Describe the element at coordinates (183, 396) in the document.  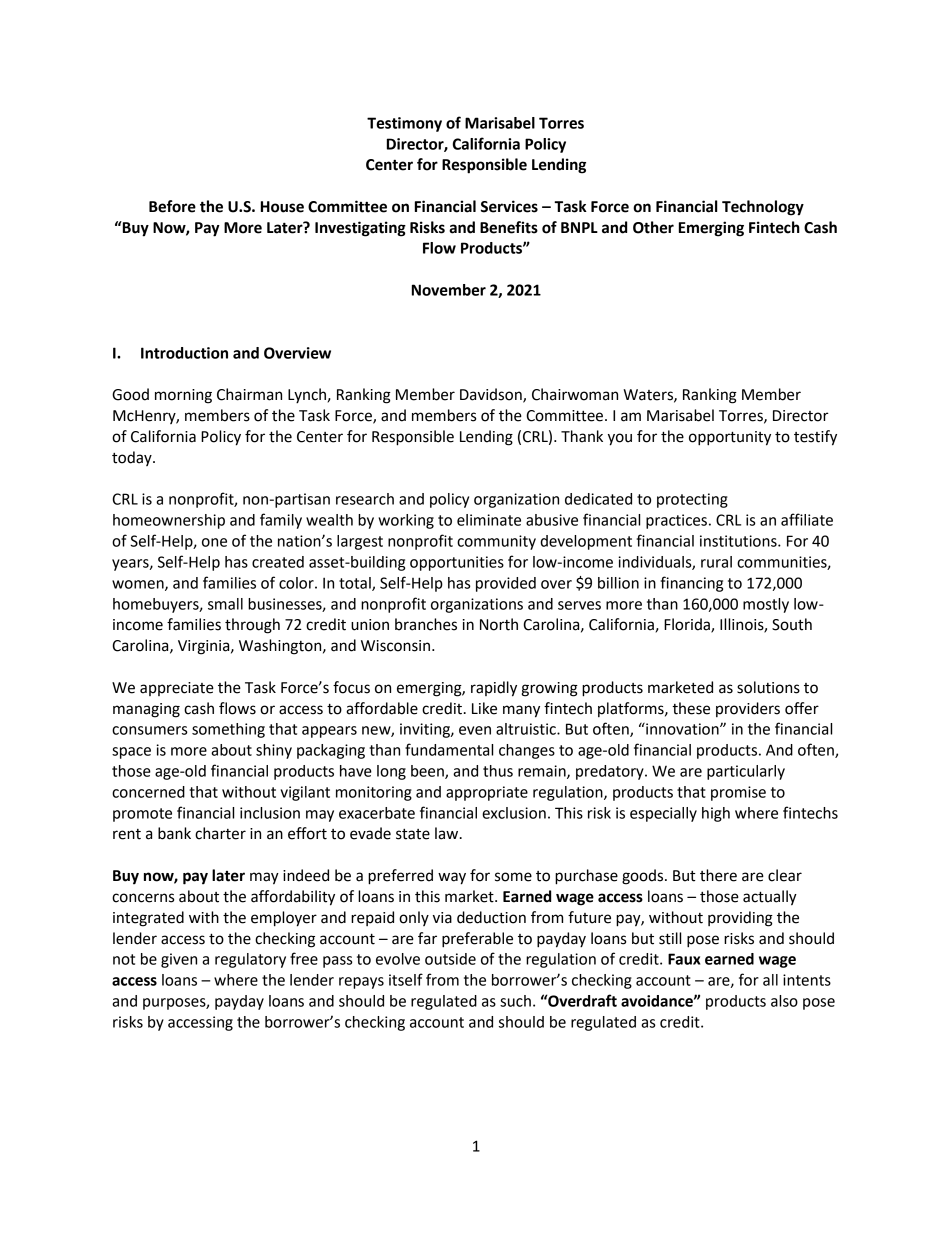
I see `morning` at that location.
